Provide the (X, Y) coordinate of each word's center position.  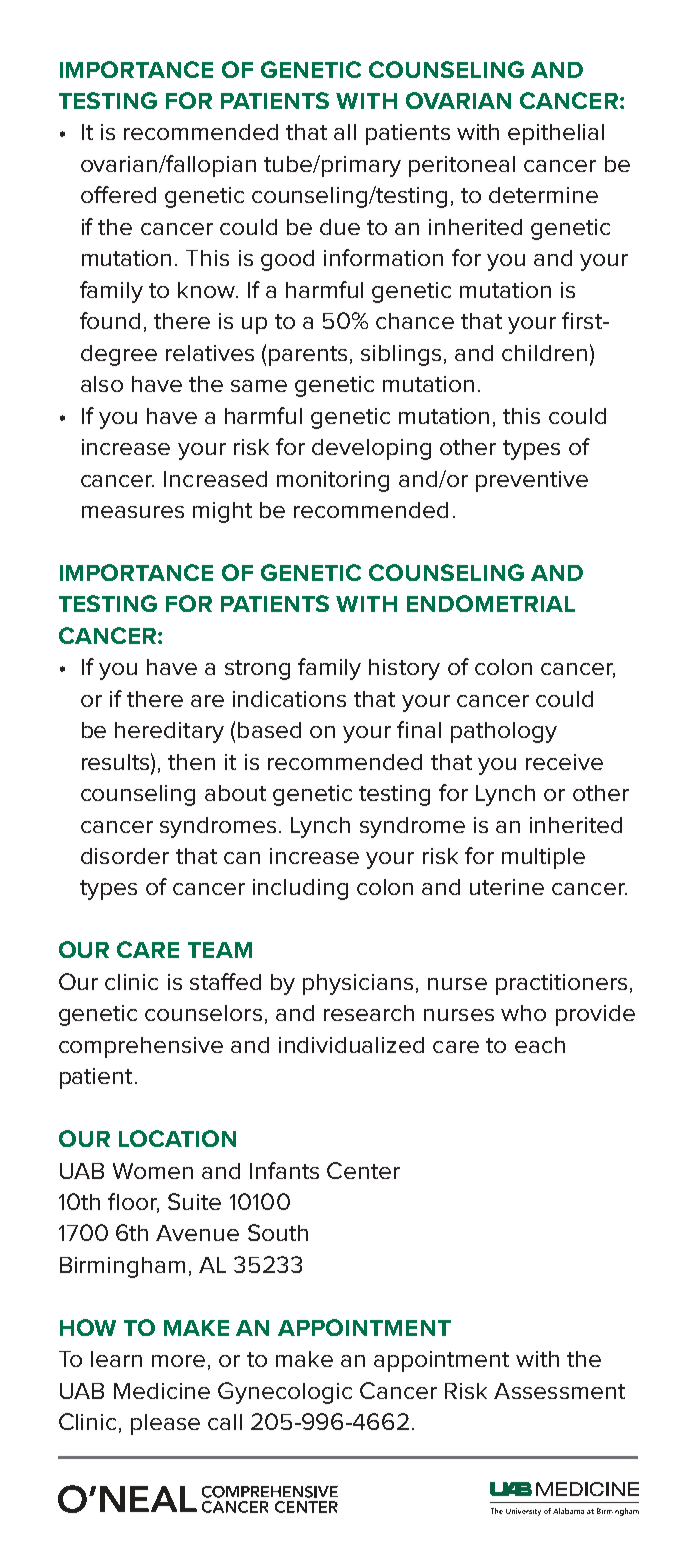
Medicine (162, 1391)
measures (133, 512)
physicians (358, 984)
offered (118, 194)
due (340, 227)
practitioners (561, 984)
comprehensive (141, 1047)
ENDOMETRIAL (491, 603)
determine (543, 195)
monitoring (333, 481)
